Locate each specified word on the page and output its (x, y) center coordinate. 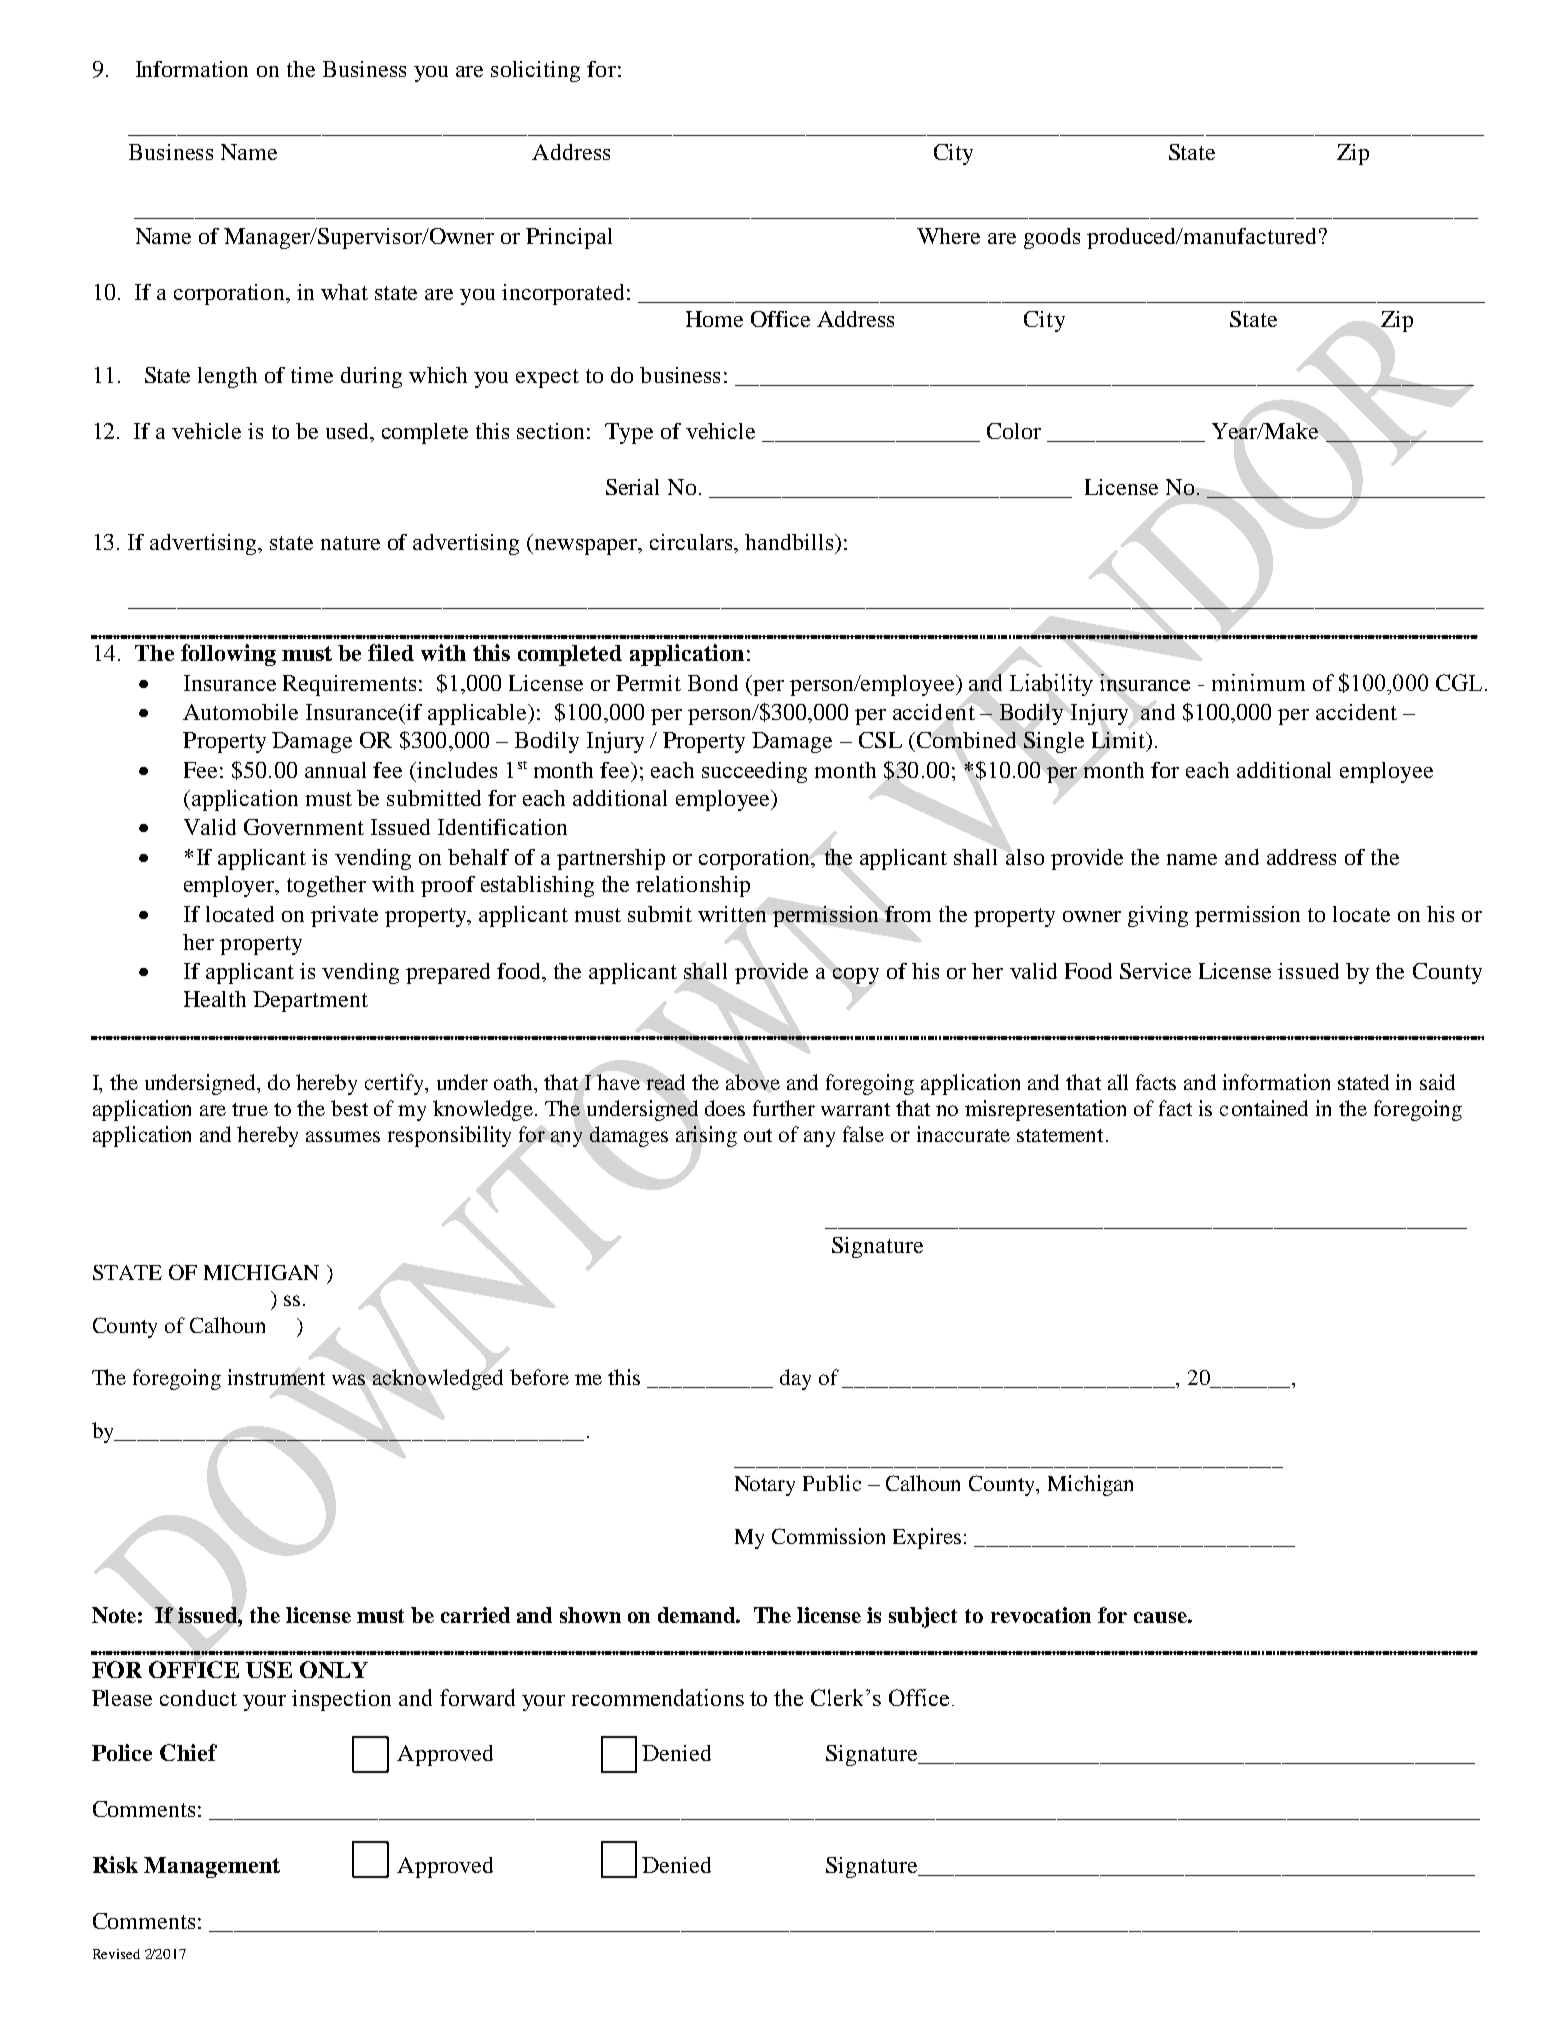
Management (212, 1867)
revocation (1041, 1615)
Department (310, 1001)
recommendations (658, 1697)
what (344, 292)
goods (1052, 238)
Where (948, 236)
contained (1264, 1108)
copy (856, 976)
